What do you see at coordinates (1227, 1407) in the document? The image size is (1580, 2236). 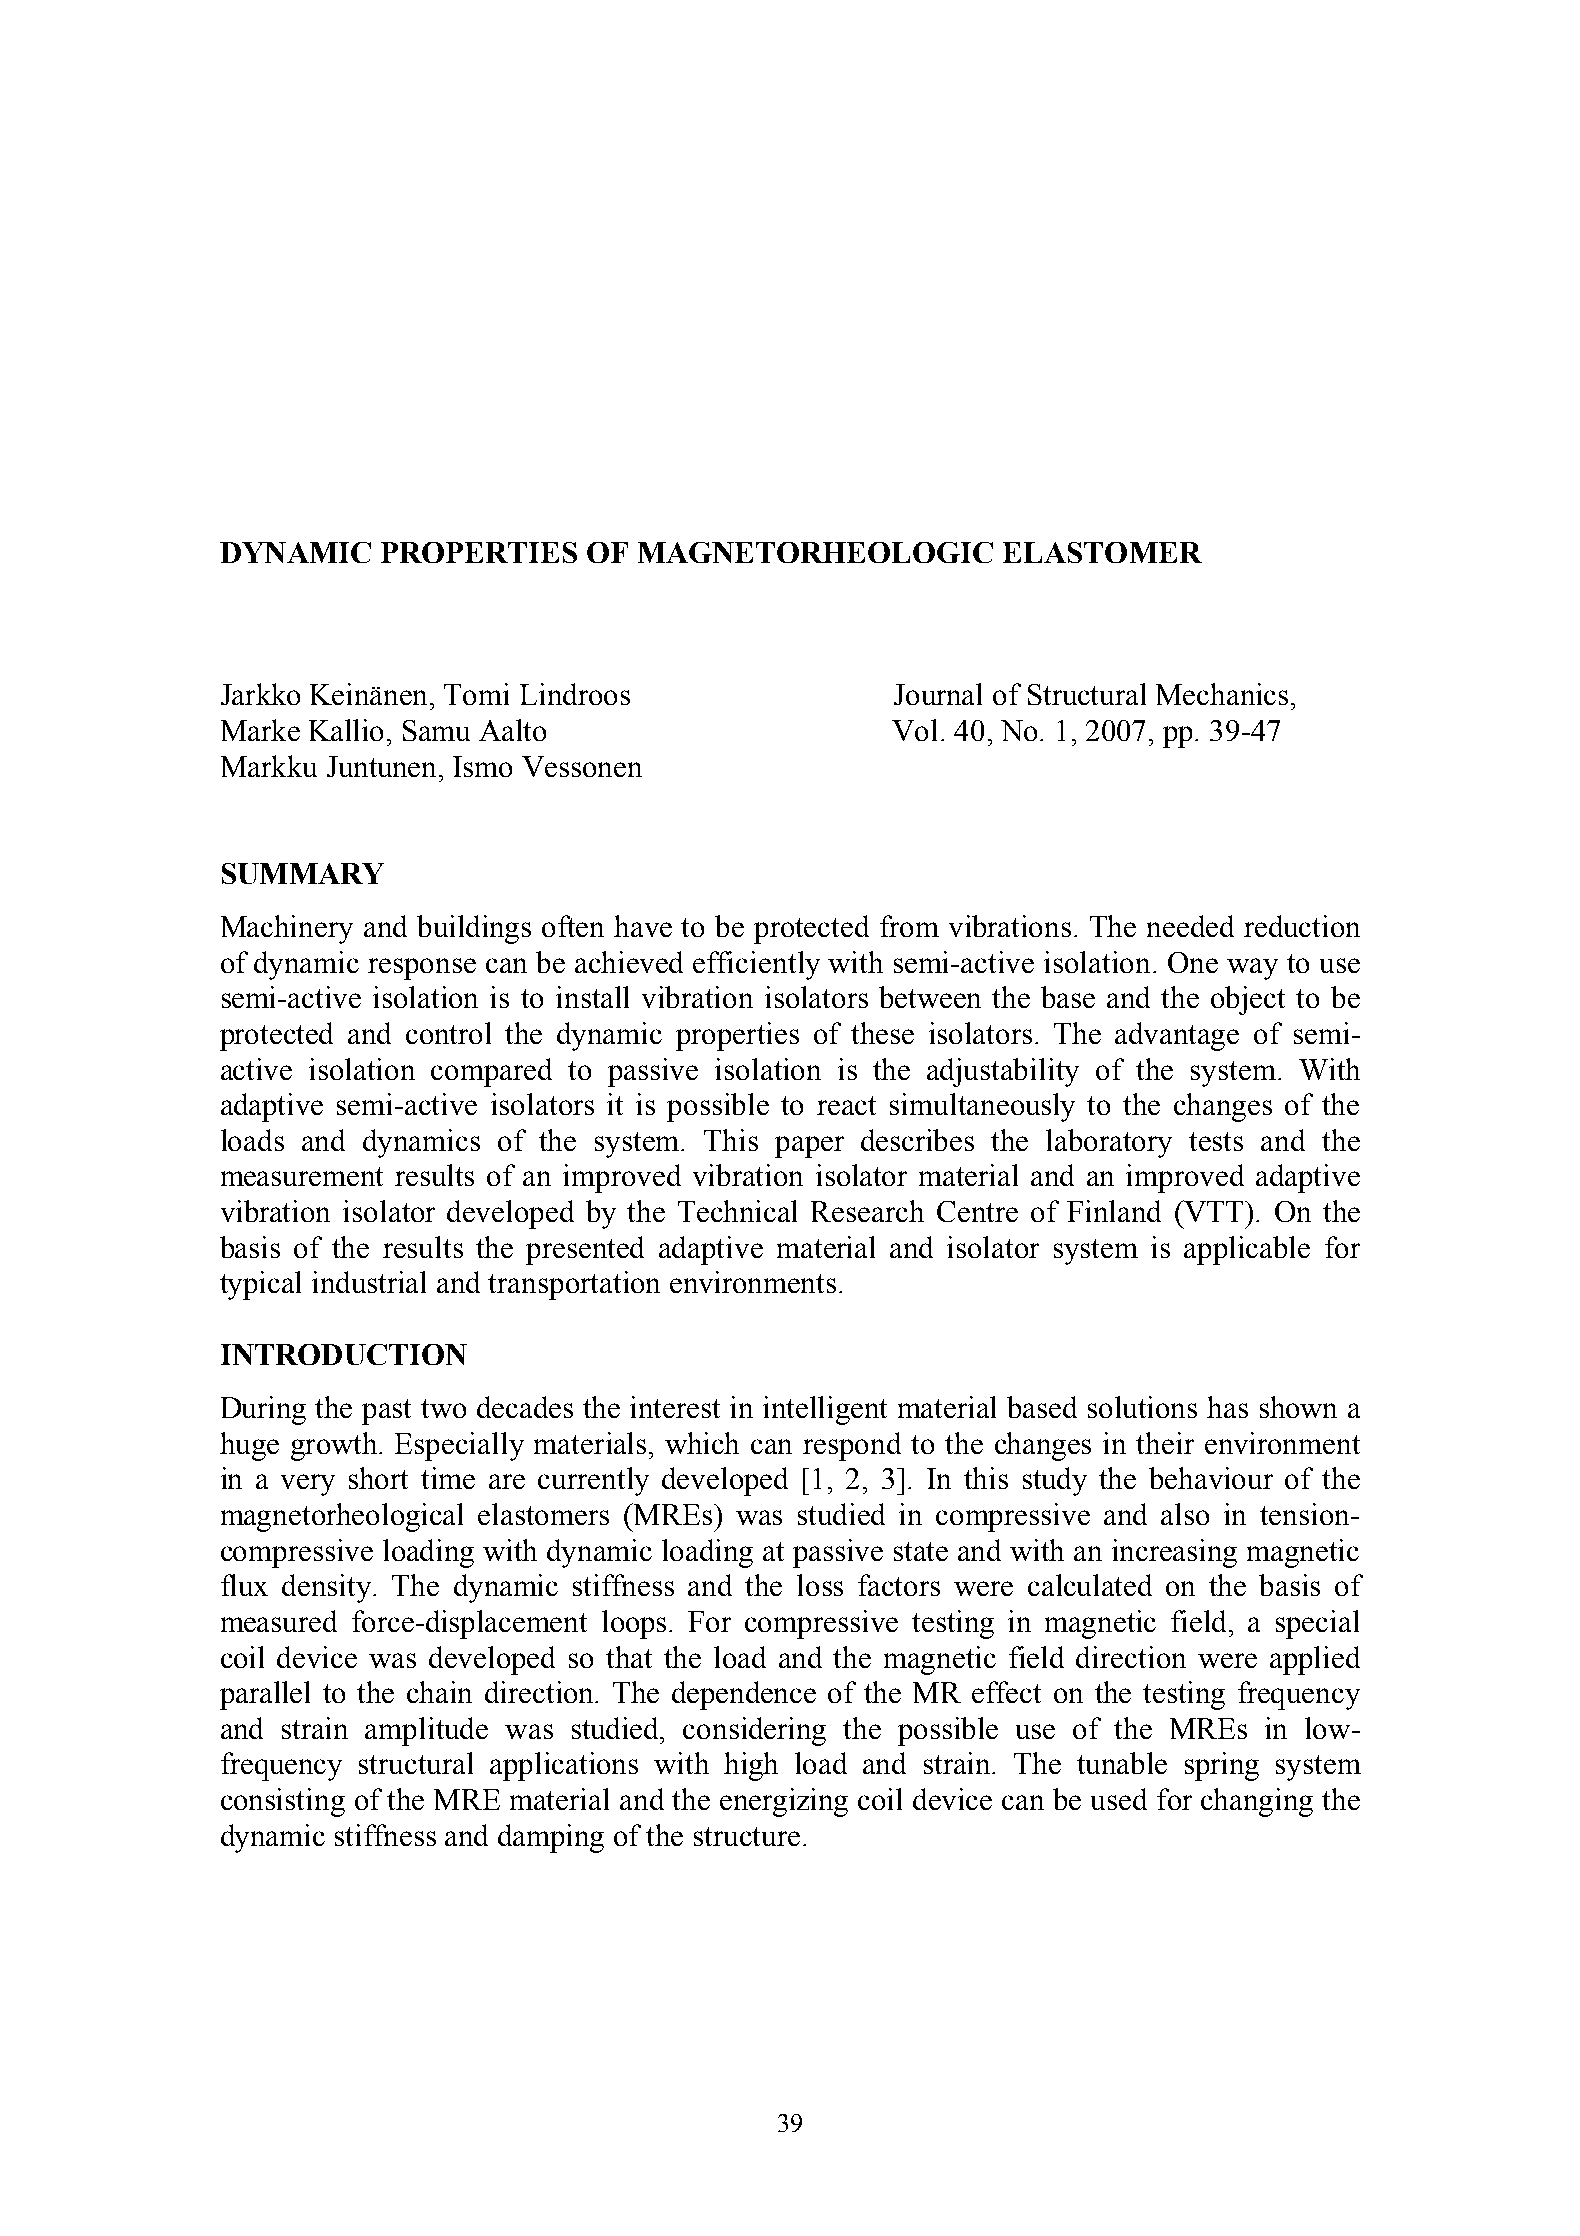 I see `has` at bounding box center [1227, 1407].
